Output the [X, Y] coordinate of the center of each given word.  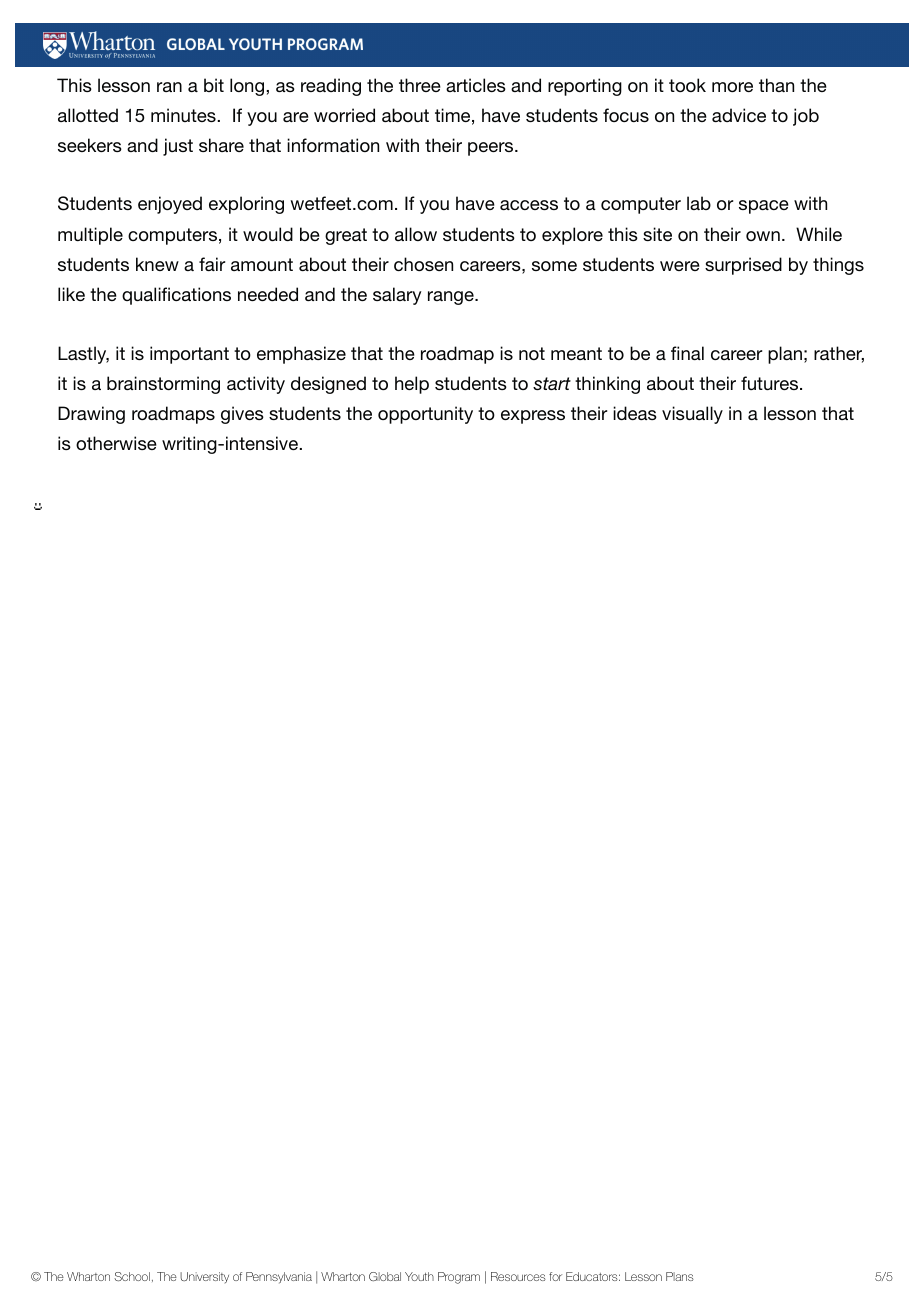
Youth [419, 1276]
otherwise [116, 443]
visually [692, 415]
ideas [635, 413]
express [533, 417]
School [132, 1276]
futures [771, 383]
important [189, 355]
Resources [518, 1276]
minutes [184, 115]
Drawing [91, 415]
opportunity [425, 415]
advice [739, 115]
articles [476, 85]
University [204, 1277]
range [452, 298]
